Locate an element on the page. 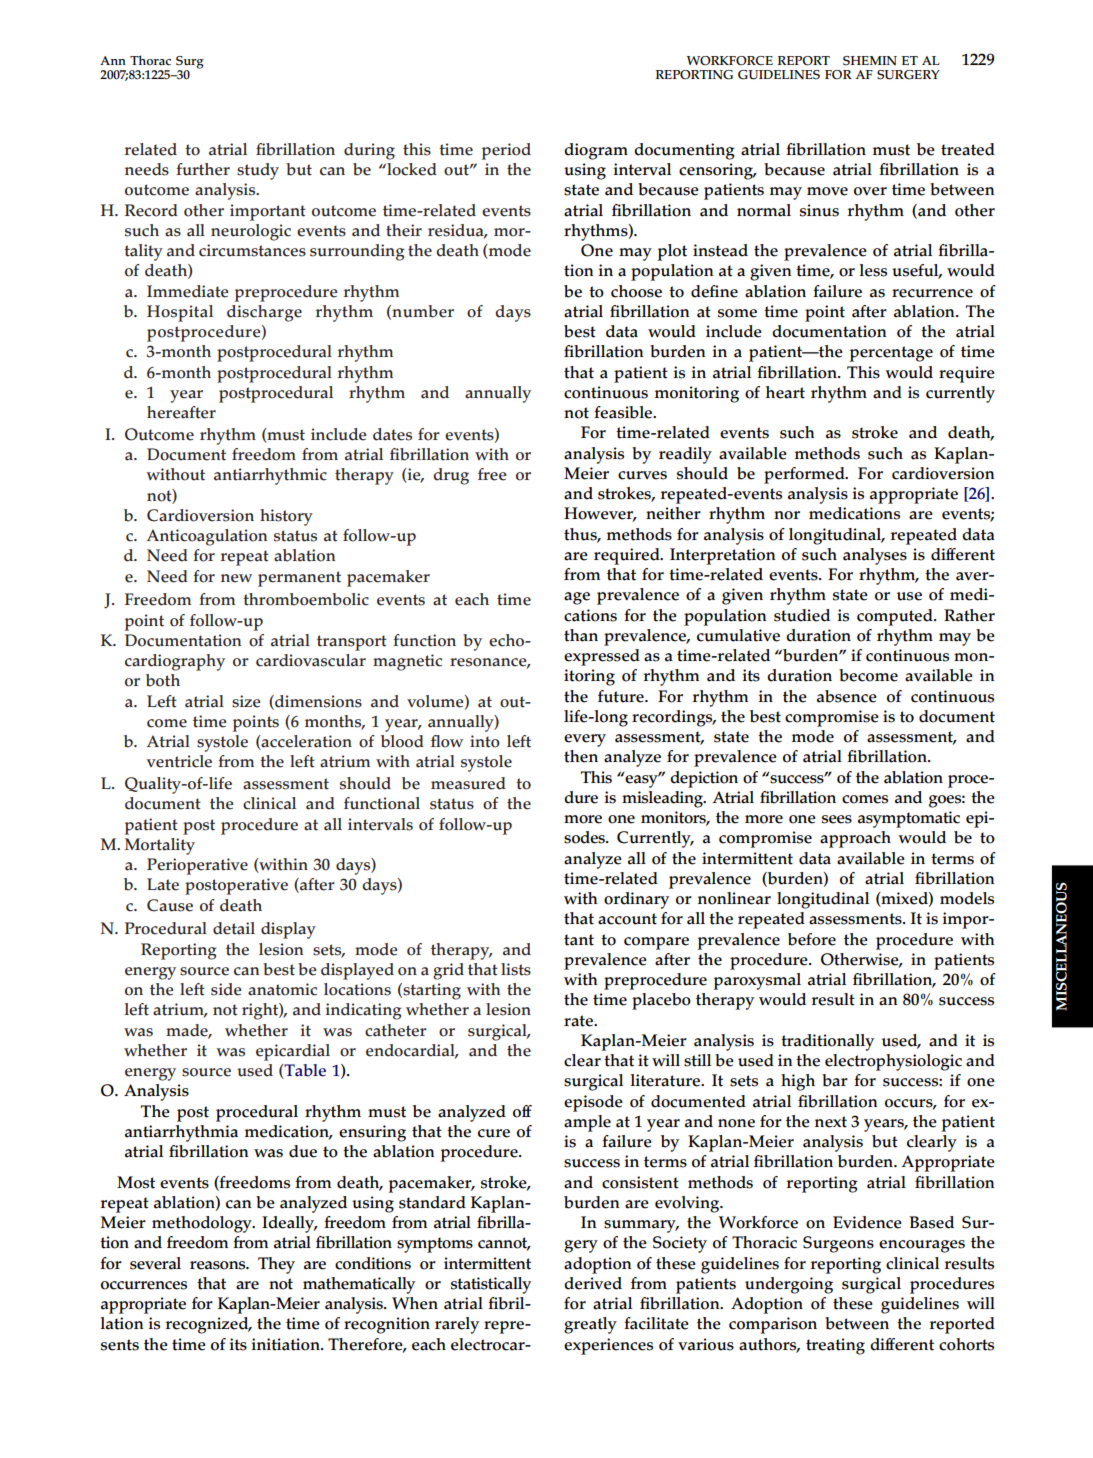 The width and height of the image is (1093, 1458). than is located at coordinates (581, 635).
